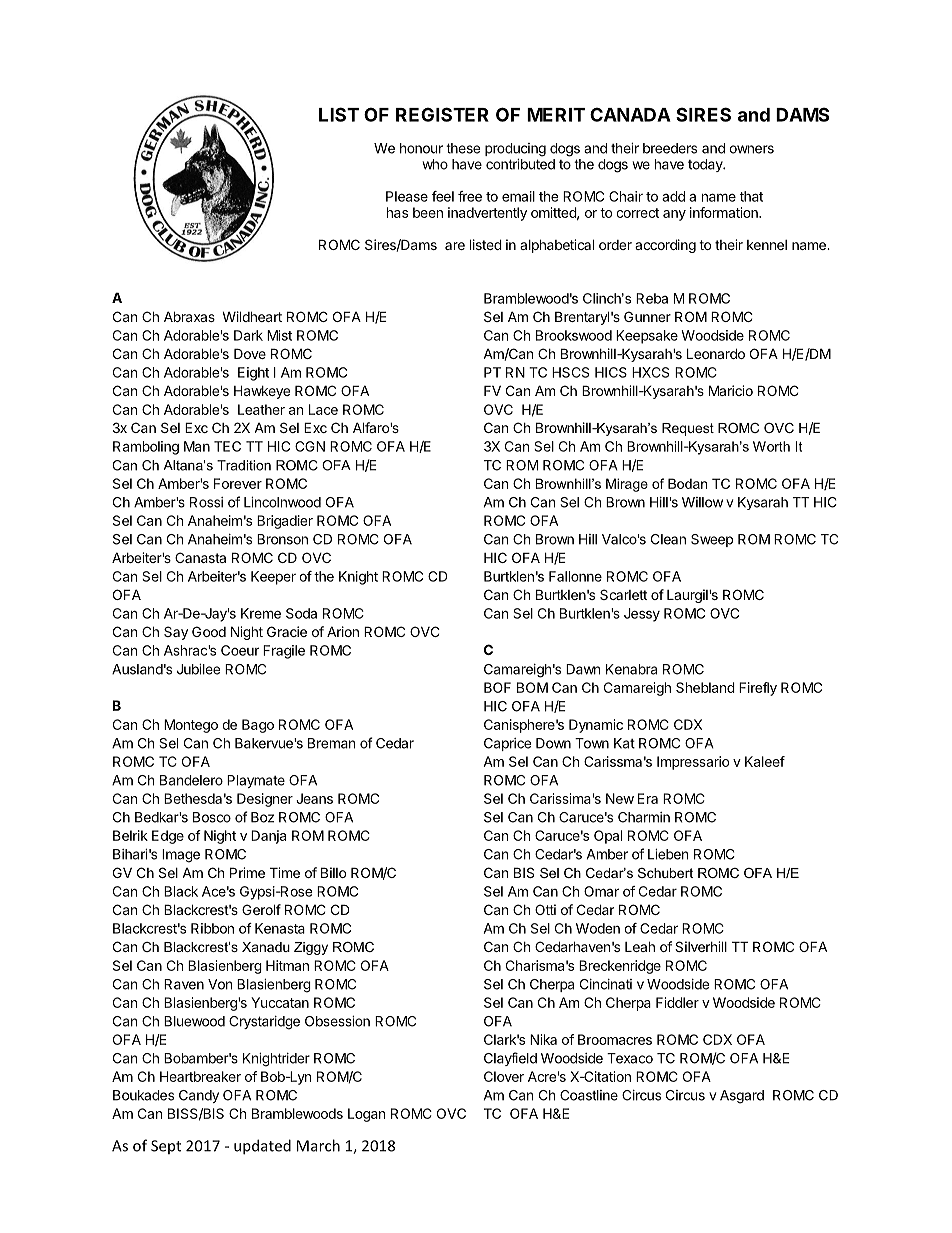 This screenshot has height=1233, width=952. Describe the element at coordinates (640, 946) in the screenshot. I see `Leah` at that location.
